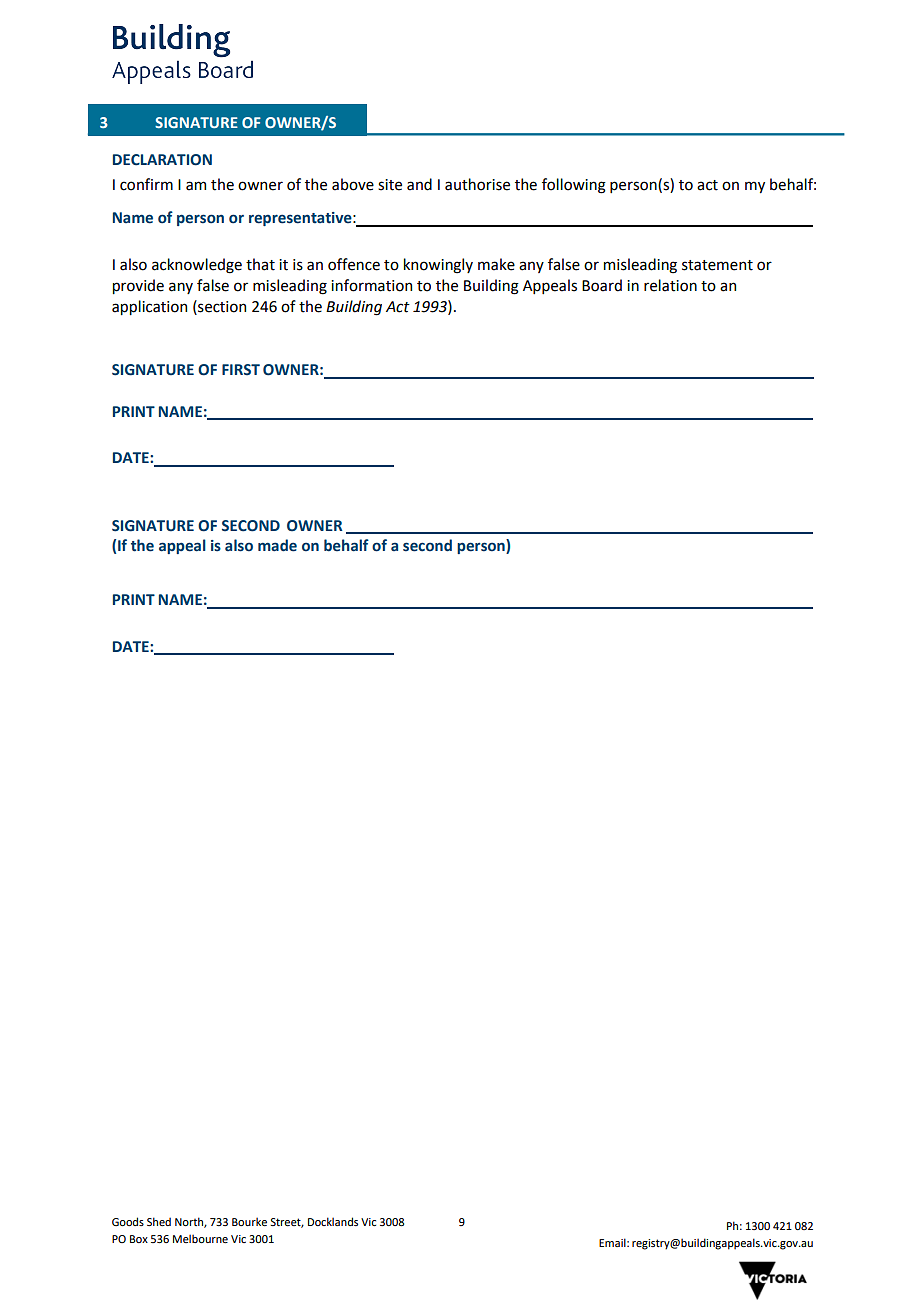 Image resolution: width=924 pixels, height=1308 pixels. I want to click on DECLARATION, so click(162, 160).
